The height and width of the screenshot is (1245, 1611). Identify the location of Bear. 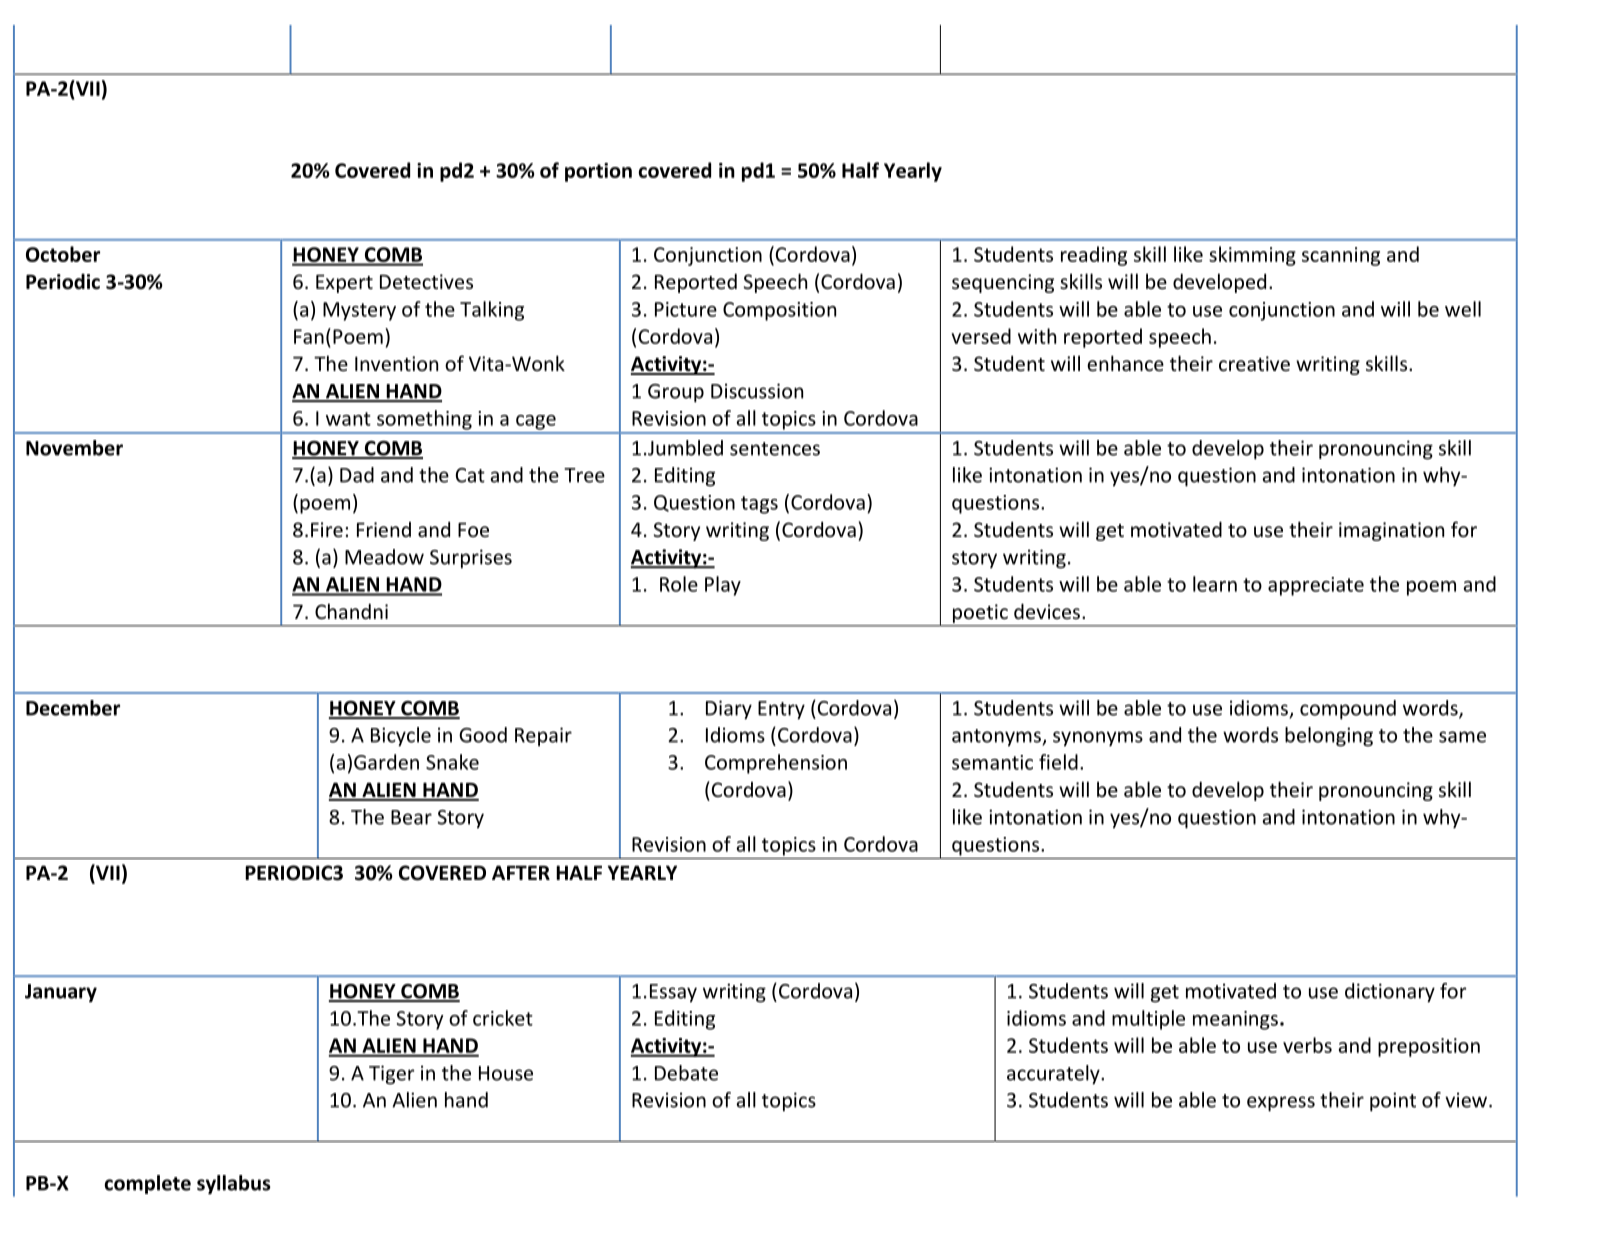
(411, 817).
